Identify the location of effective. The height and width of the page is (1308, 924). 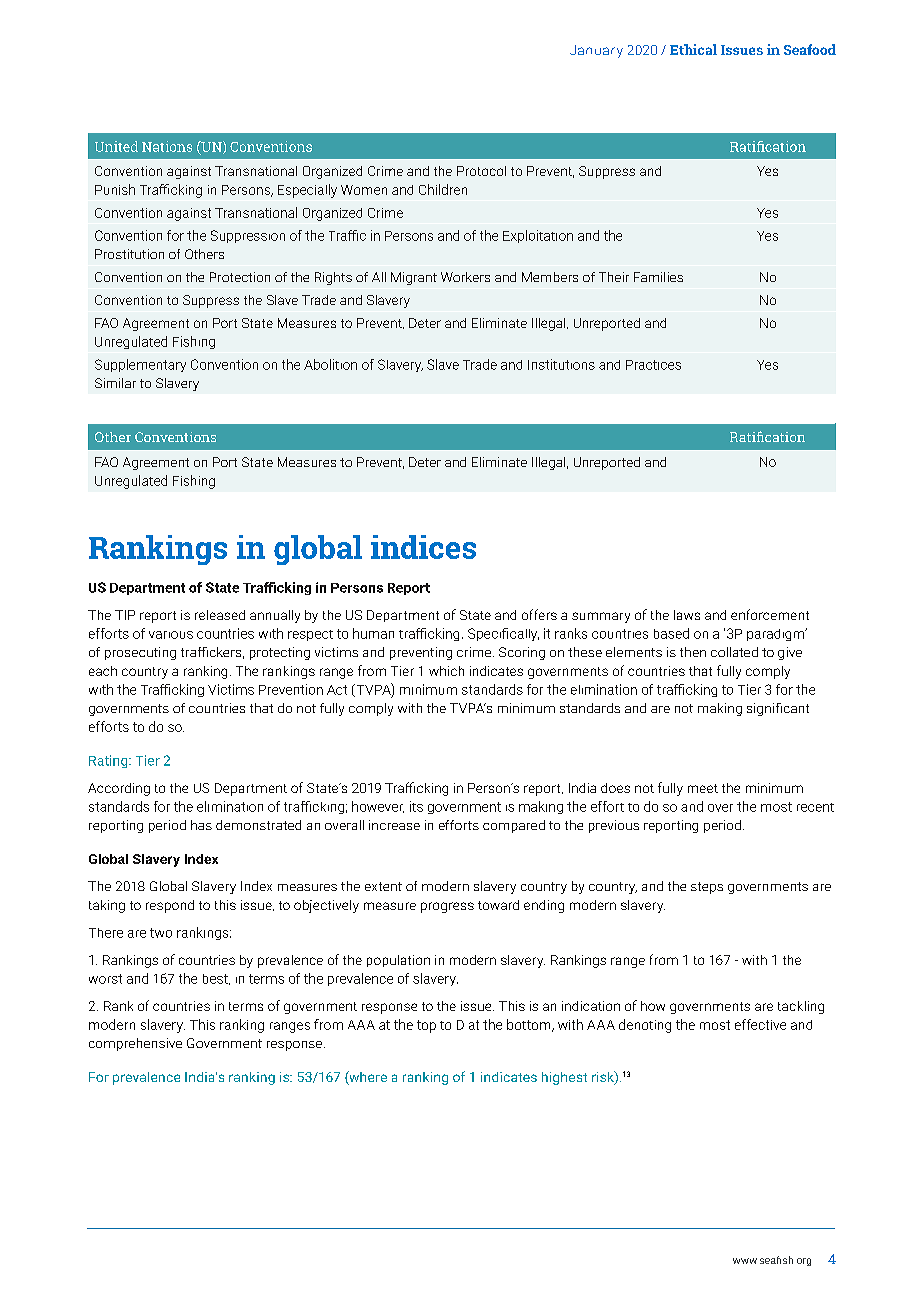
(760, 1024).
